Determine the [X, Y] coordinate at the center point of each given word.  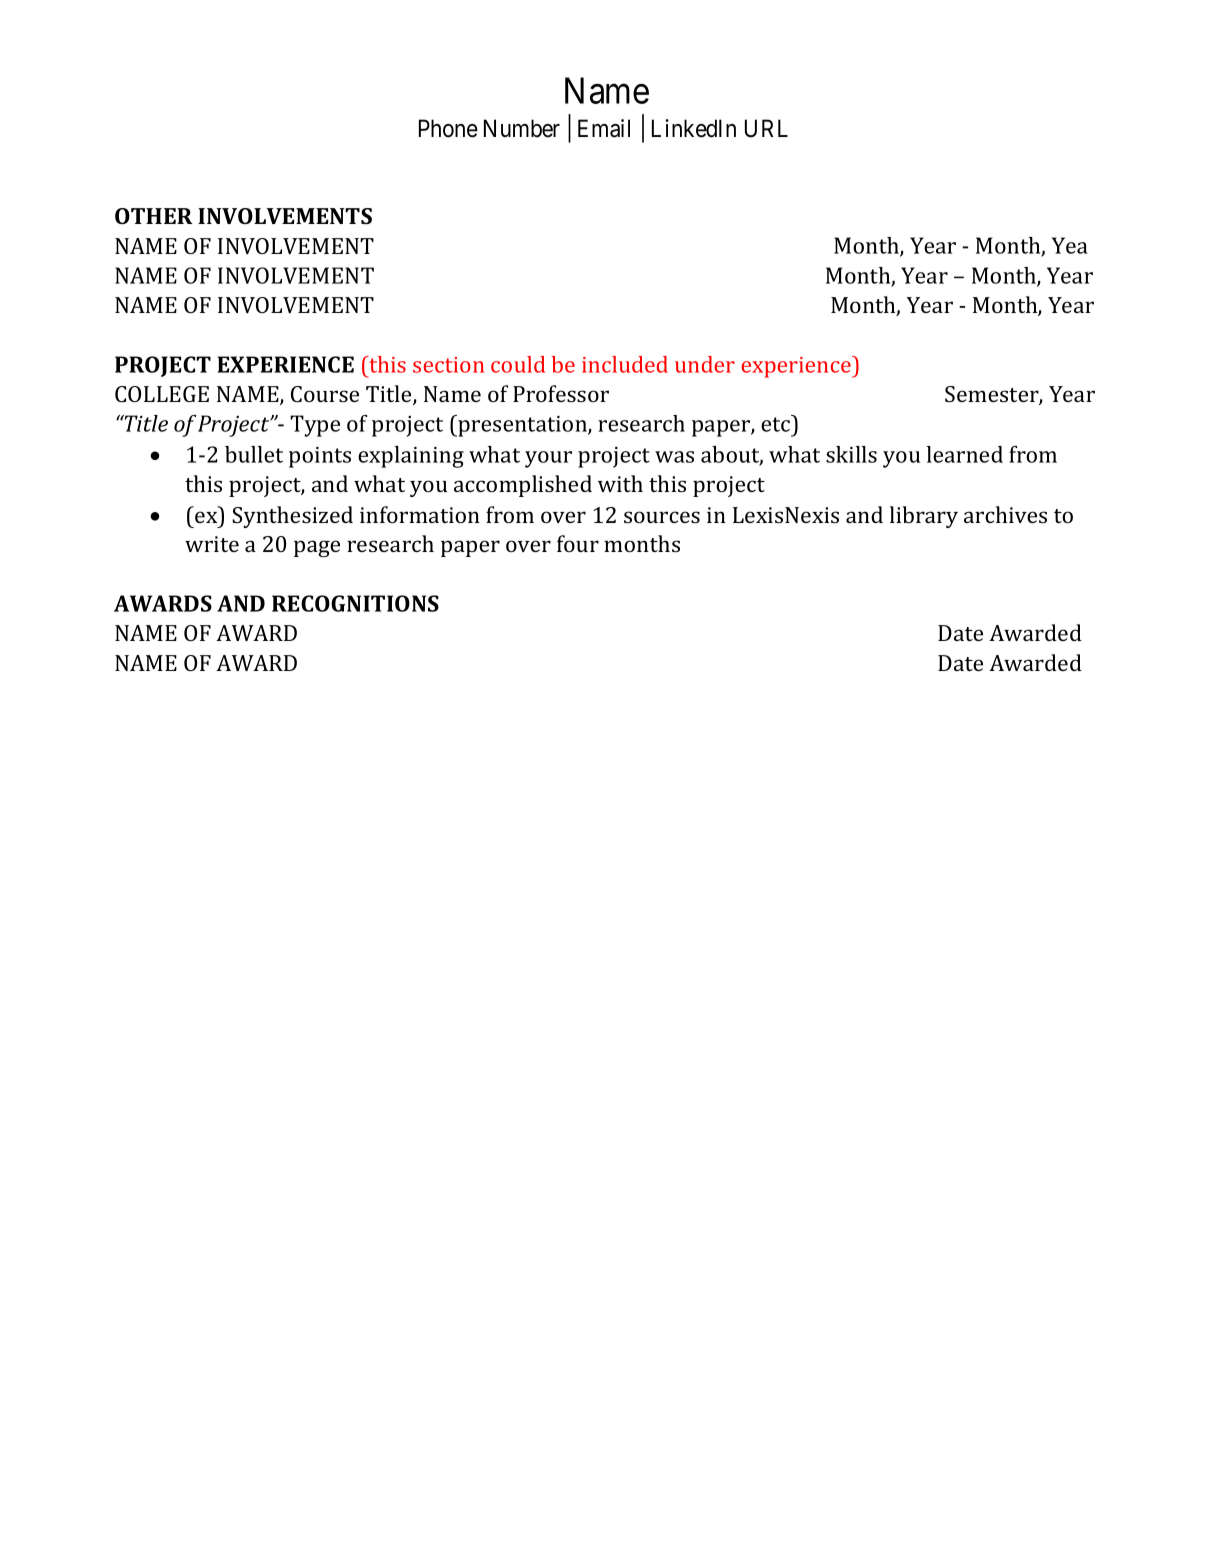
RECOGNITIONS [355, 603]
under [705, 364]
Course [325, 394]
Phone [448, 128]
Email [604, 128]
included [625, 364]
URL [766, 128]
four [578, 543]
